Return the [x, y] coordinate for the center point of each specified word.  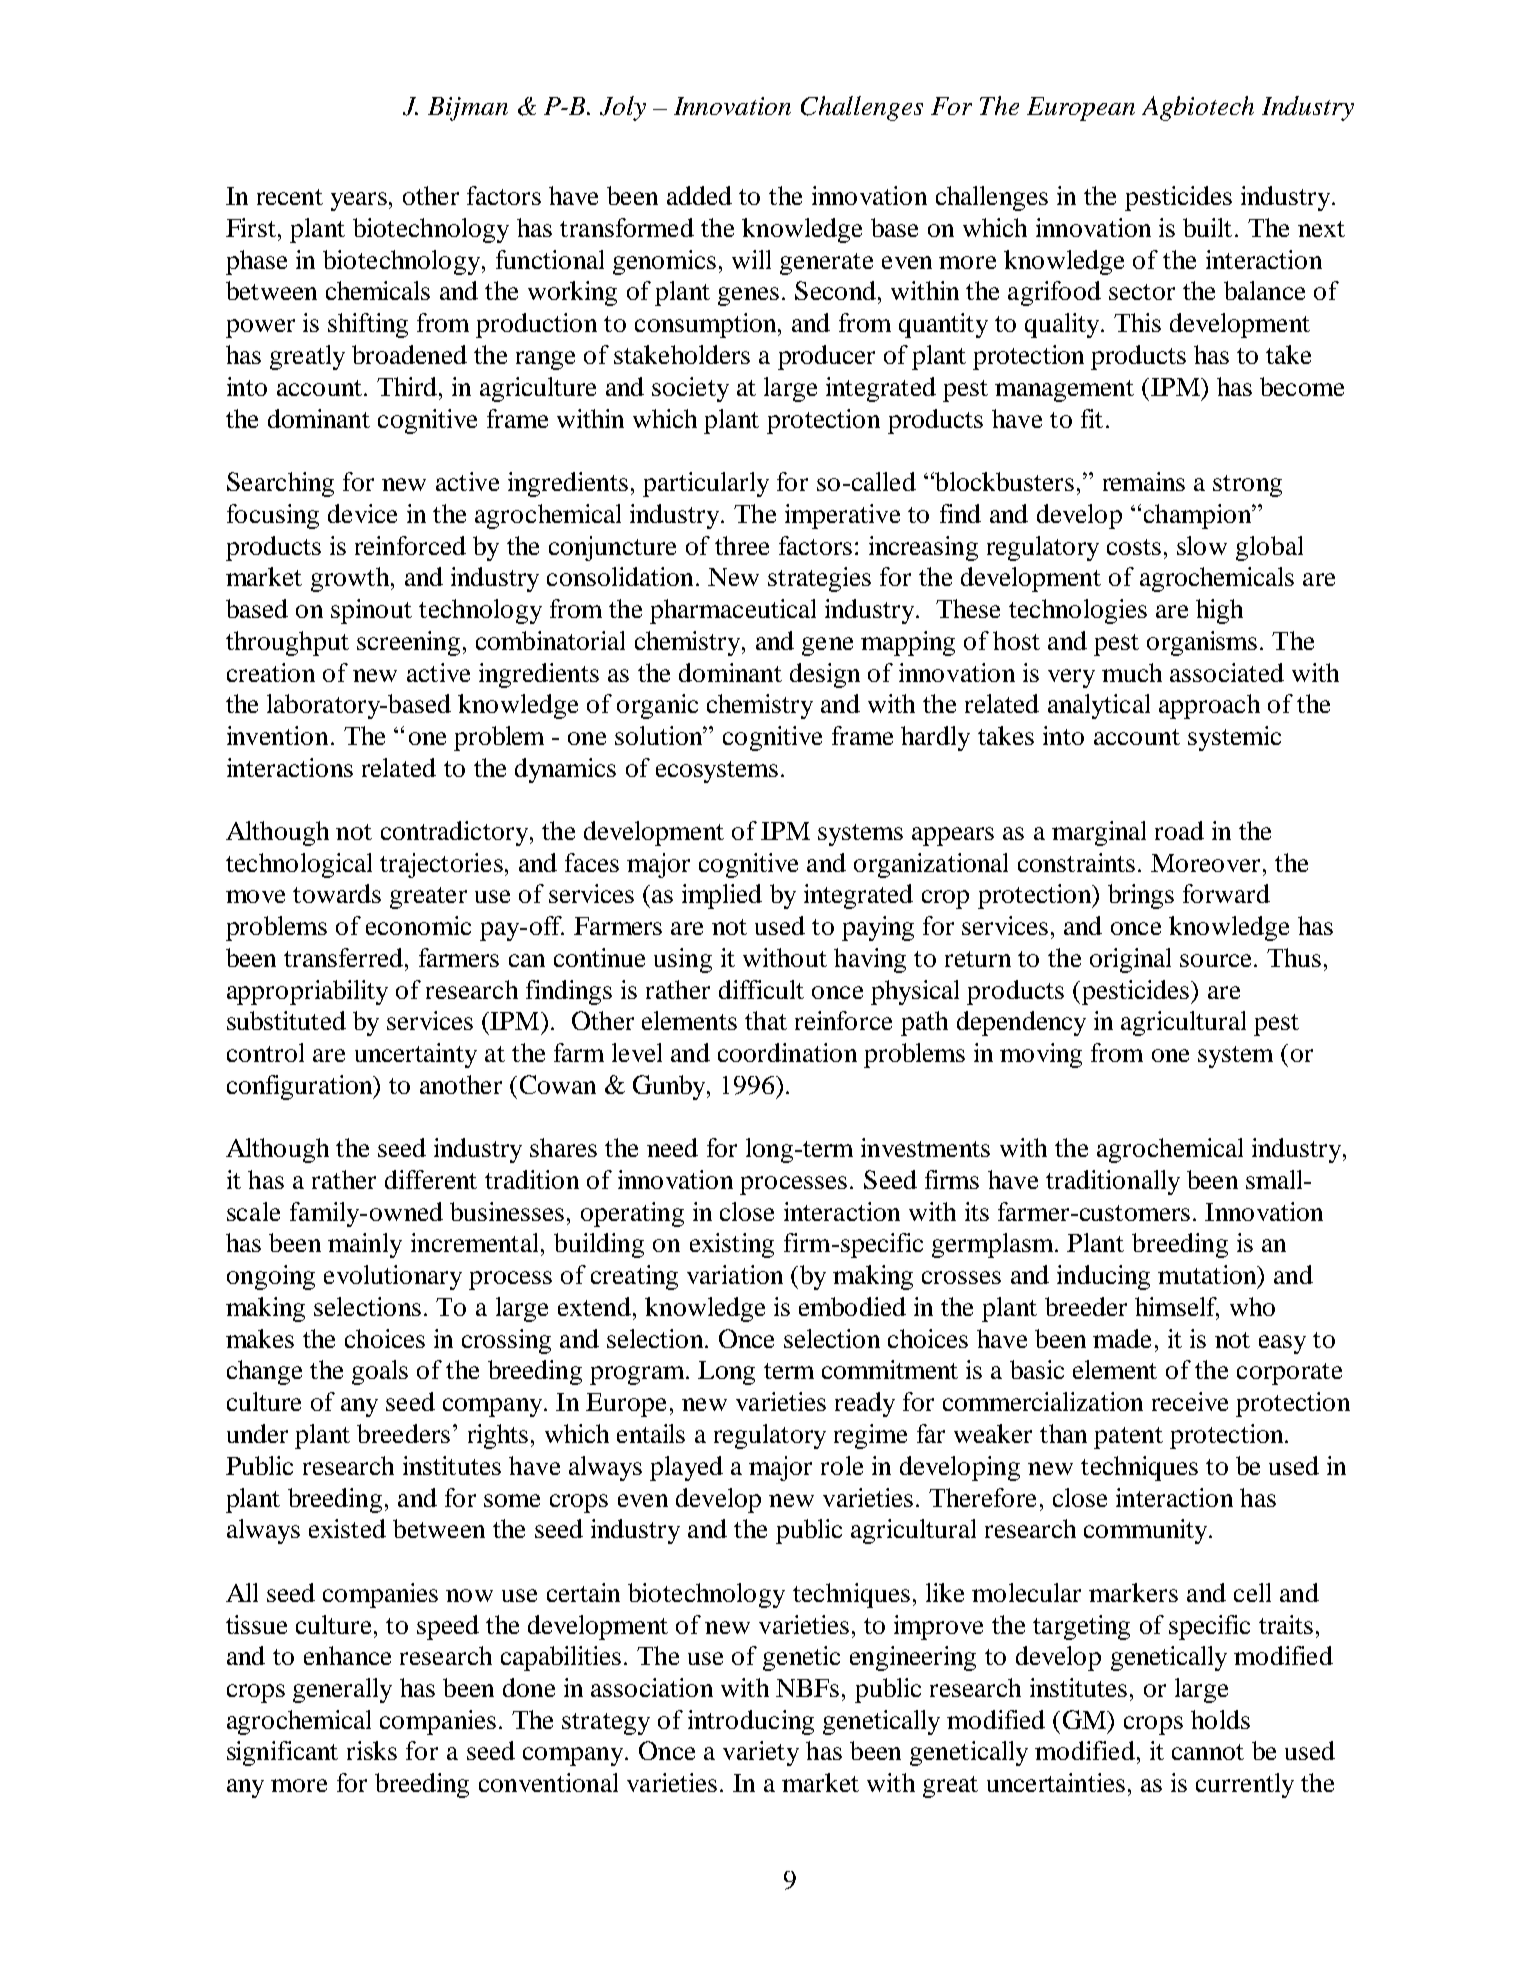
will [751, 259]
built [1207, 227]
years [359, 201]
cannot [1208, 1752]
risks [372, 1750]
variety [761, 1753]
